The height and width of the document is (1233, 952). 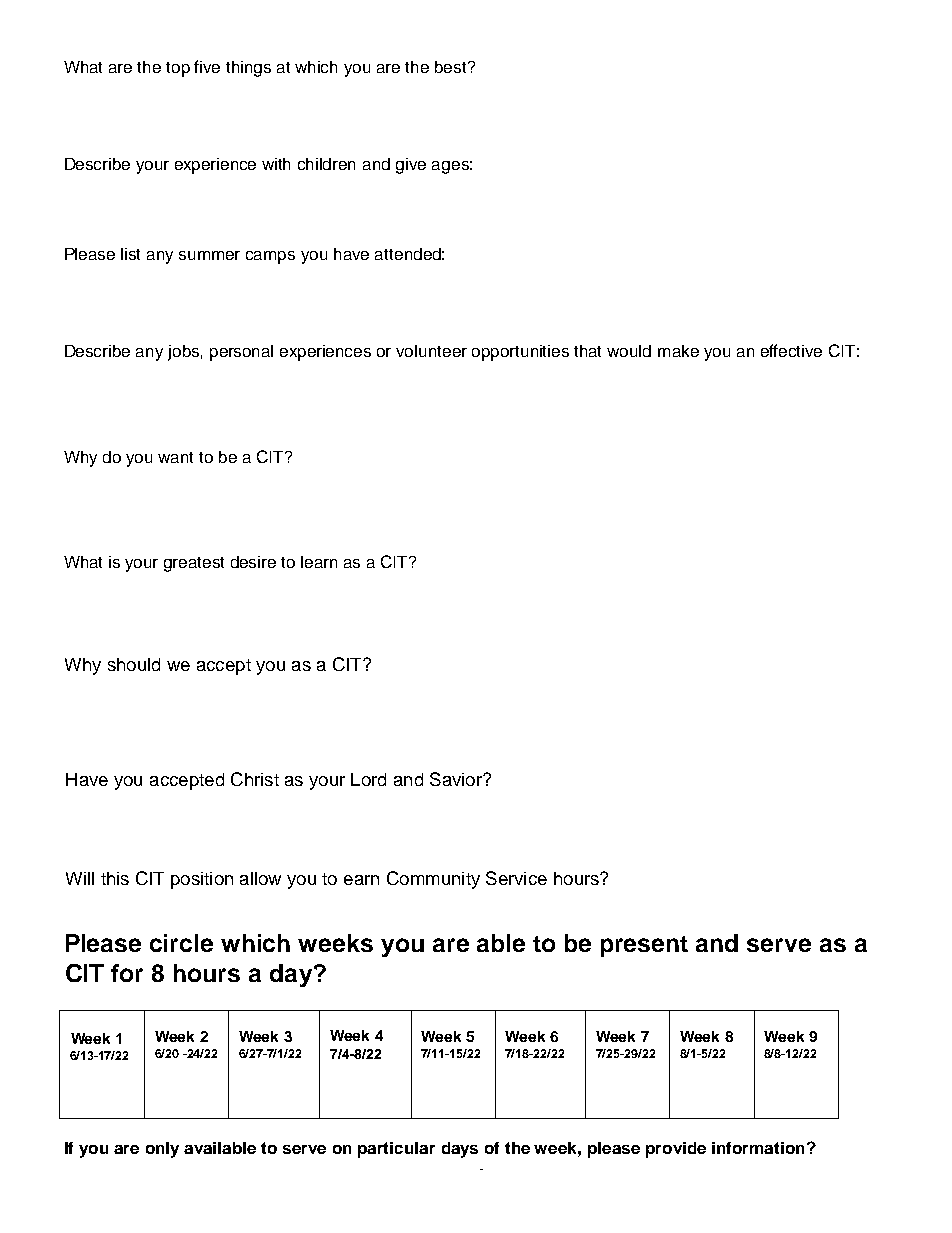 I want to click on volunteer, so click(x=431, y=351).
